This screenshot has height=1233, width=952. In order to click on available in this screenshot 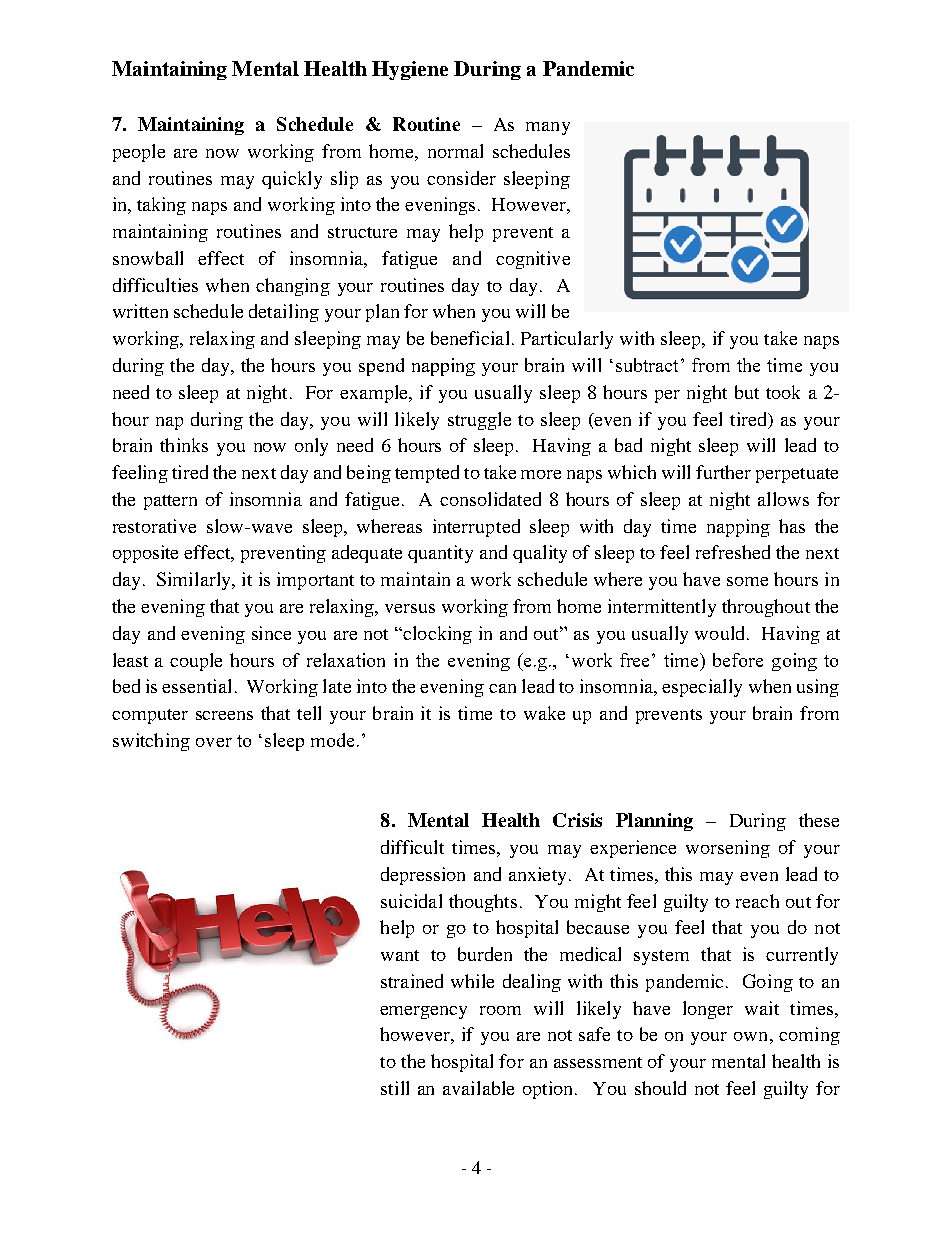, I will do `click(478, 1088)`.
